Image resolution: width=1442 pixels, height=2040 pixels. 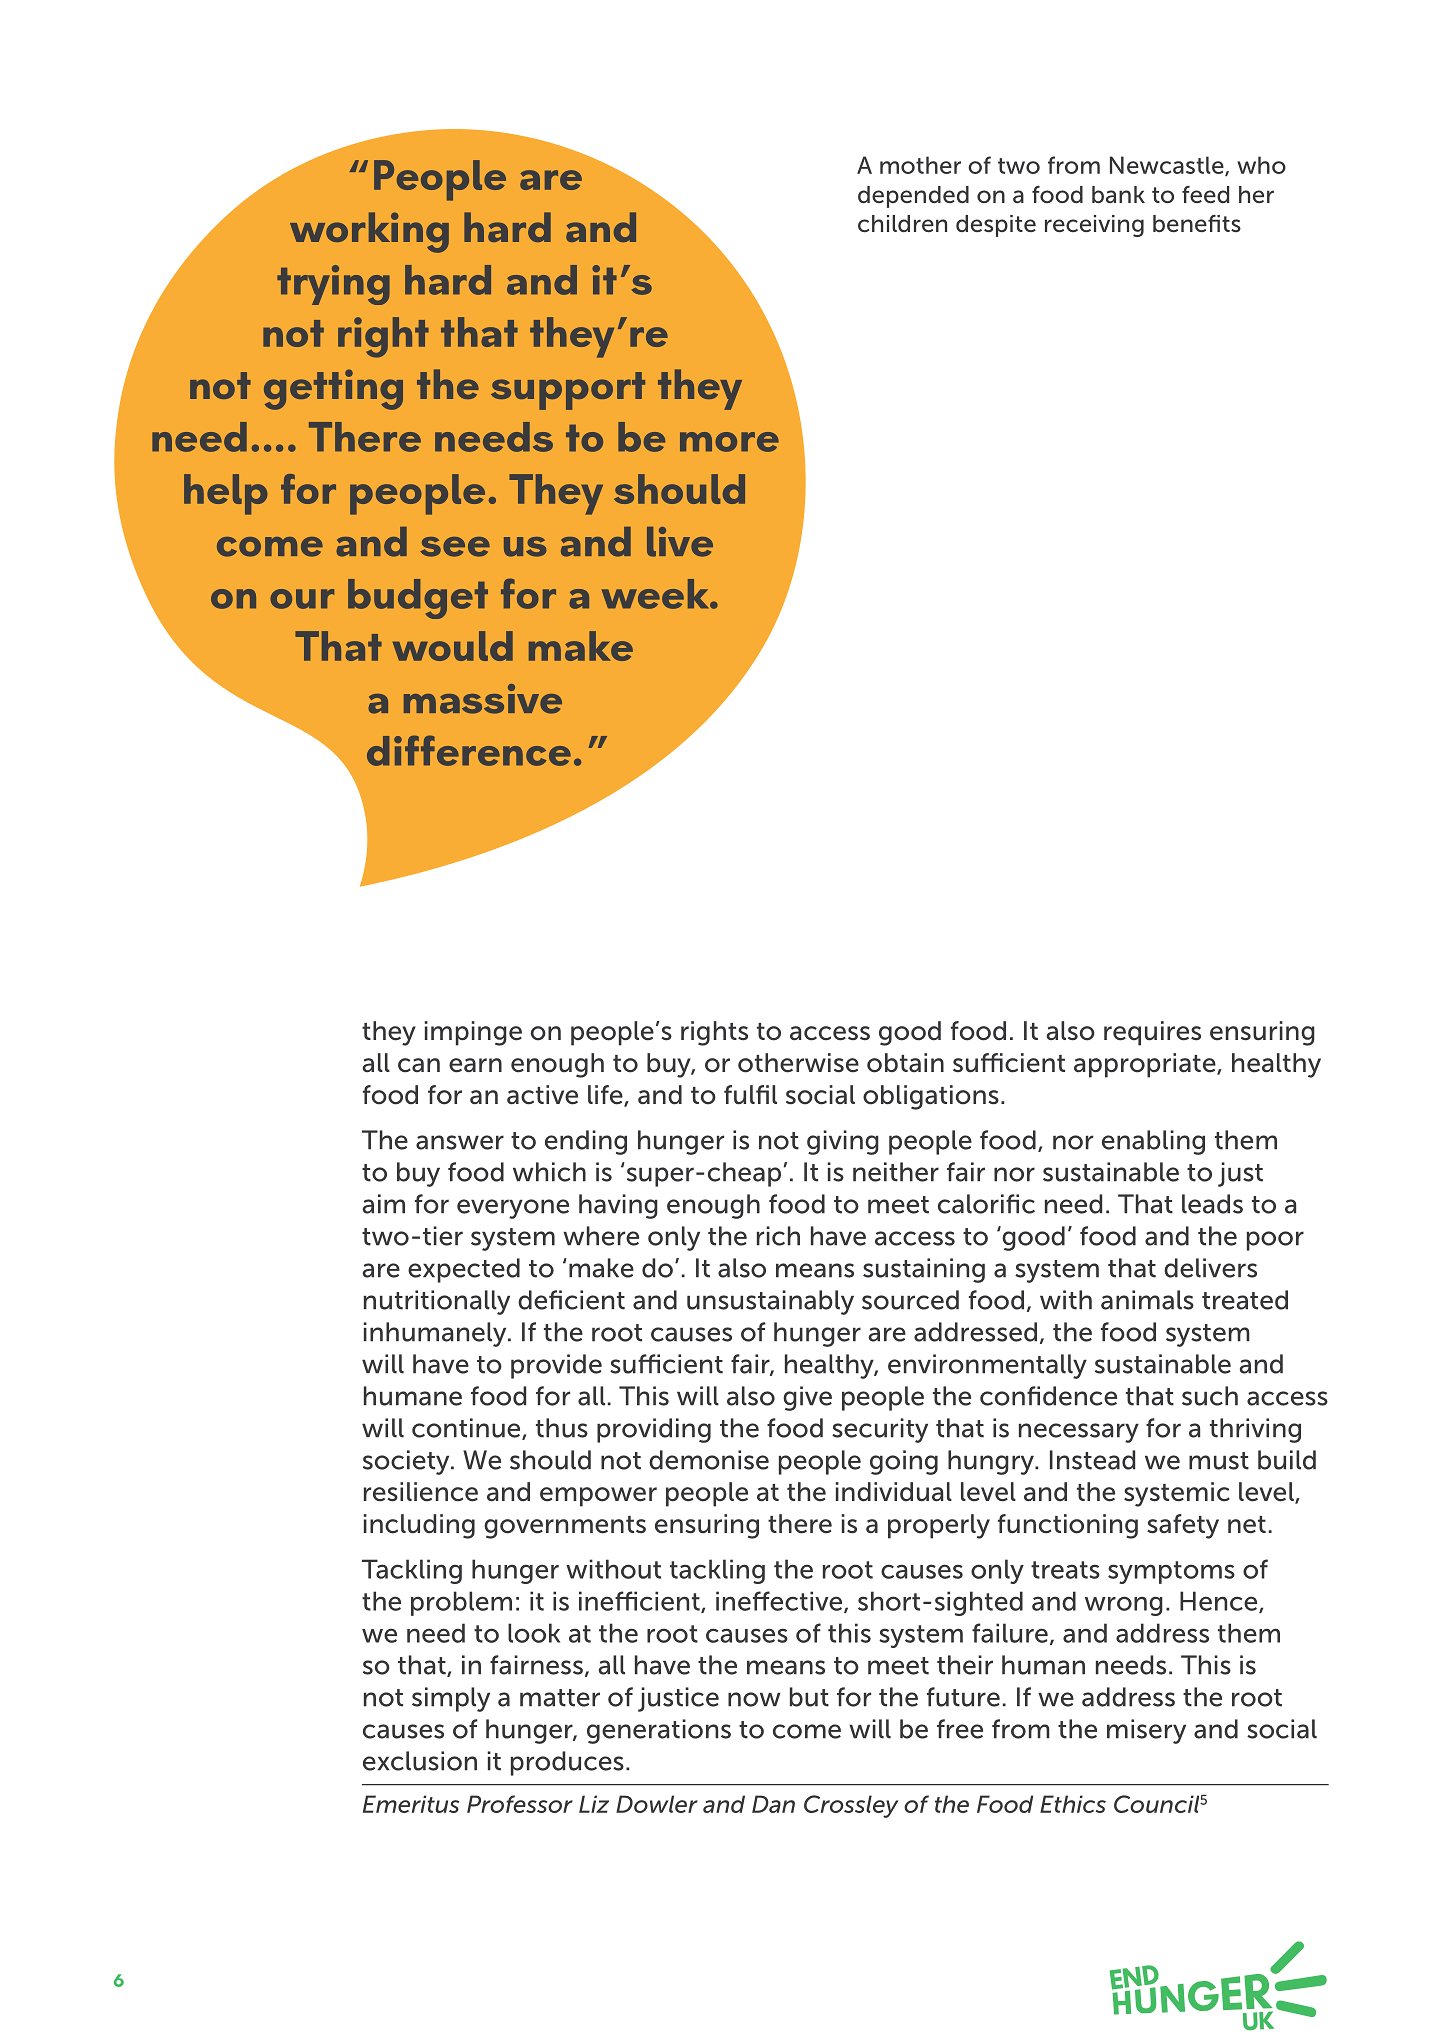 What do you see at coordinates (902, 224) in the document?
I see `children` at bounding box center [902, 224].
